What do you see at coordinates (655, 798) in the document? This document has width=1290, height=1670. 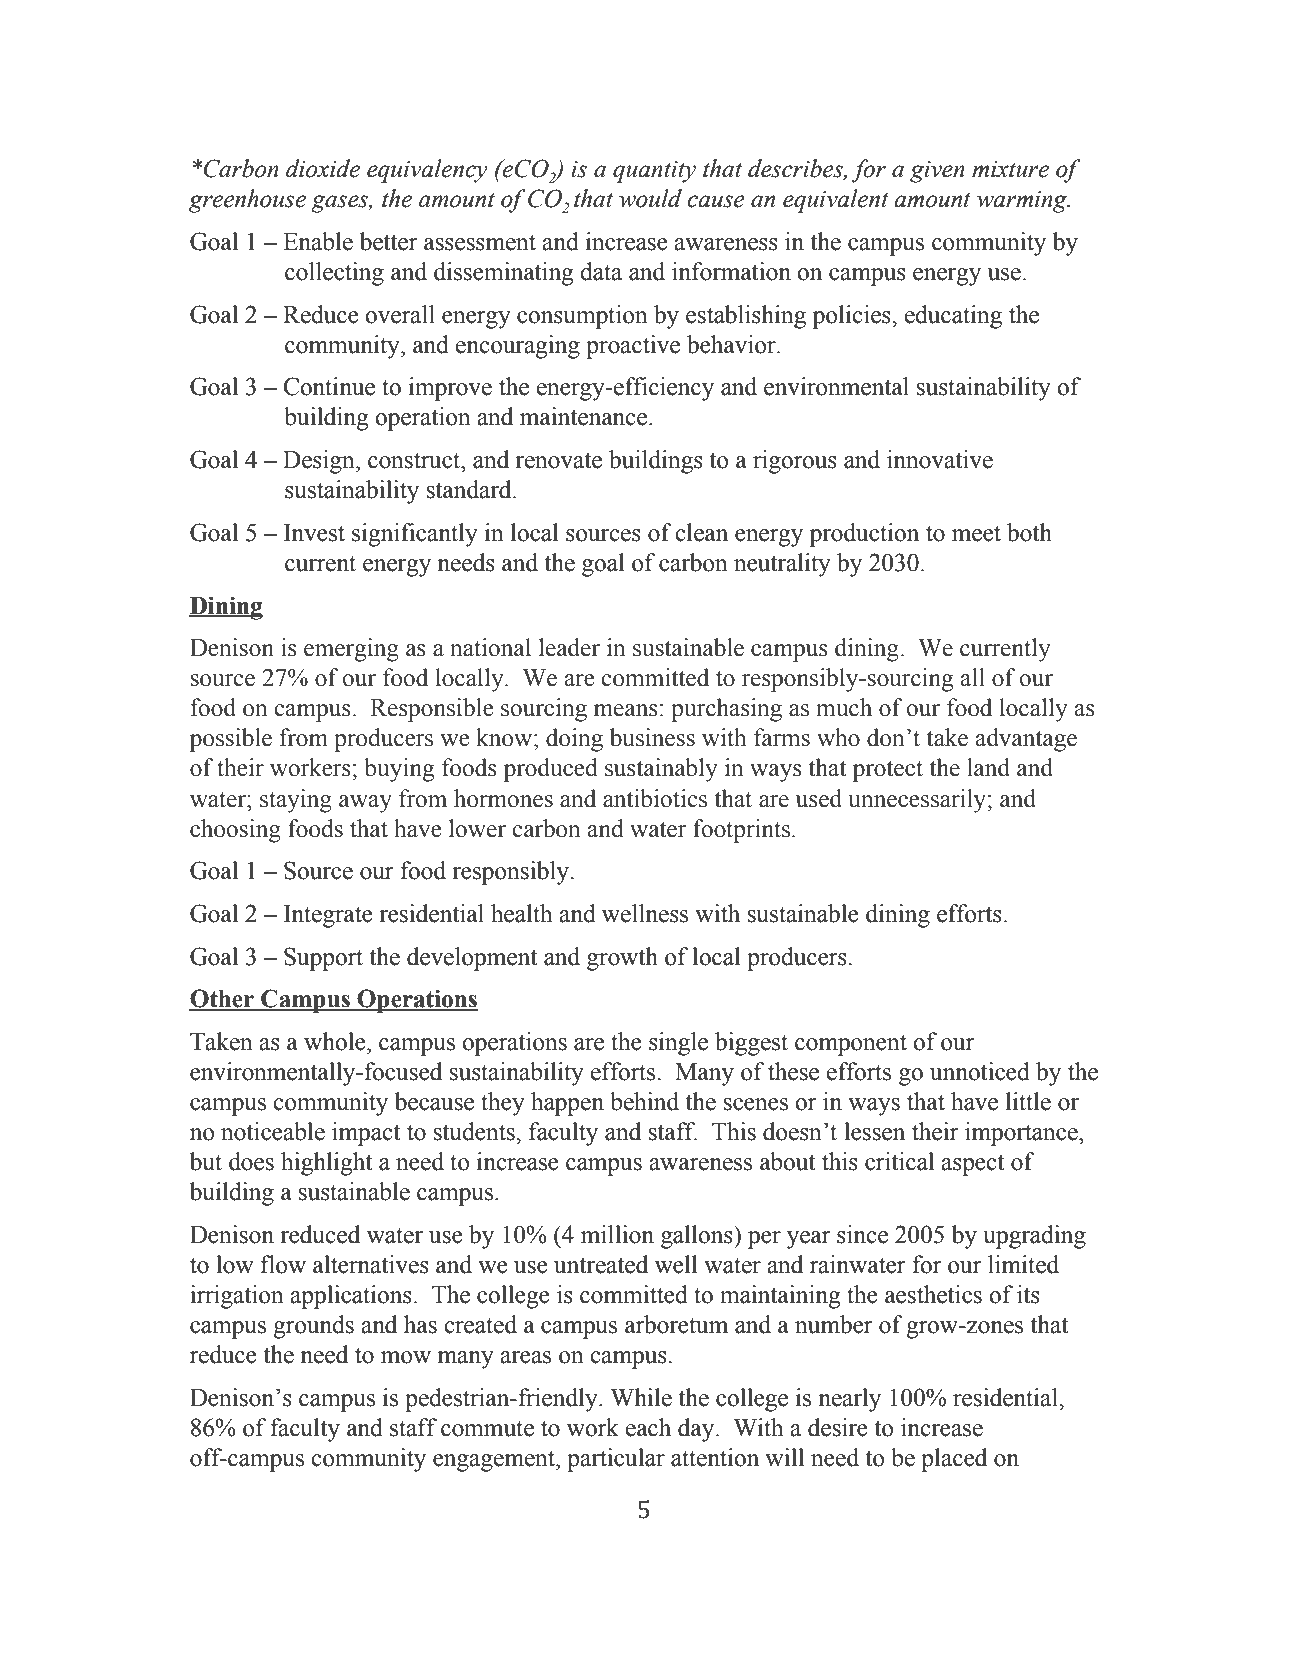 I see `antibiotics` at bounding box center [655, 798].
